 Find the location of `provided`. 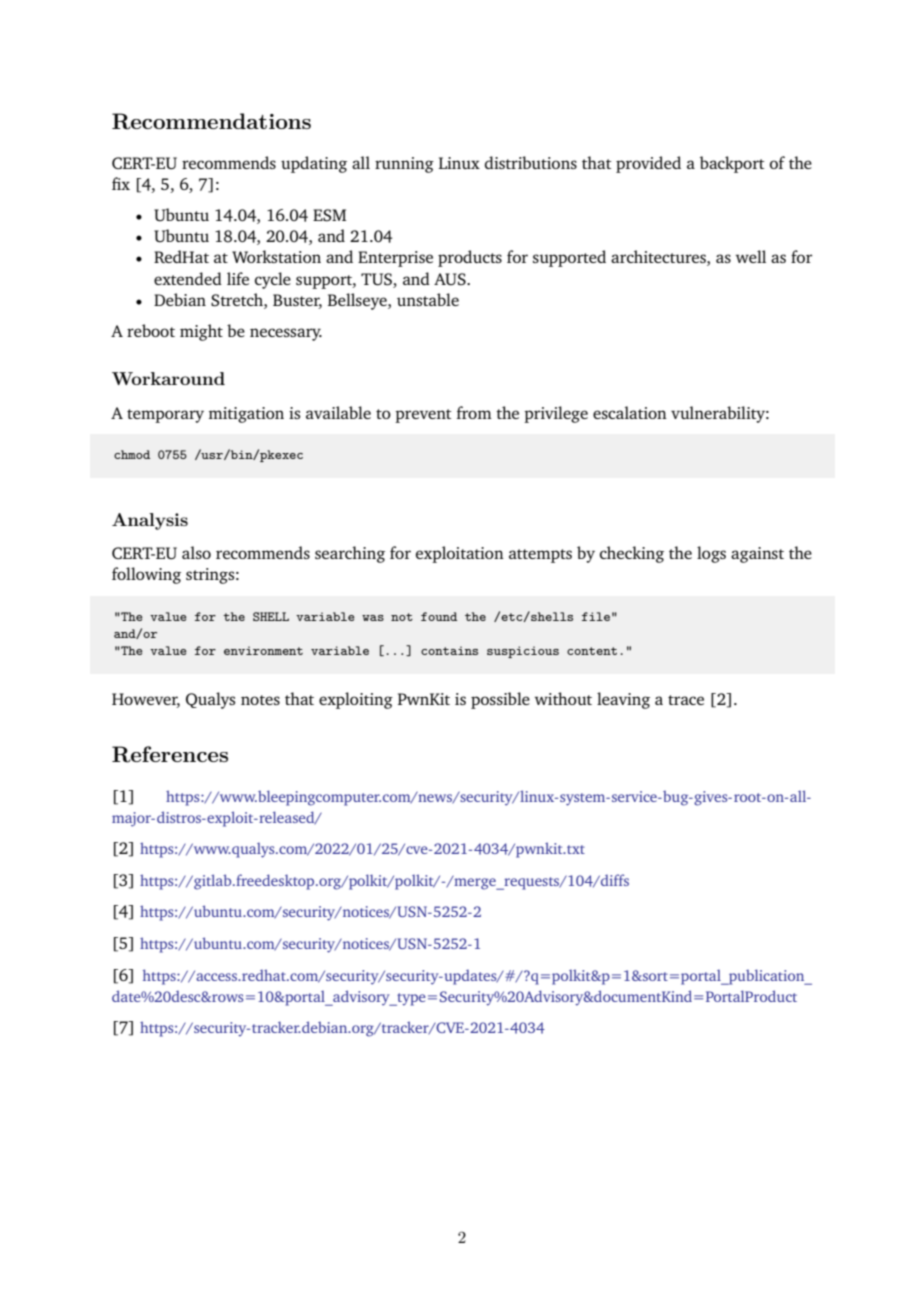

provided is located at coordinates (648, 164).
